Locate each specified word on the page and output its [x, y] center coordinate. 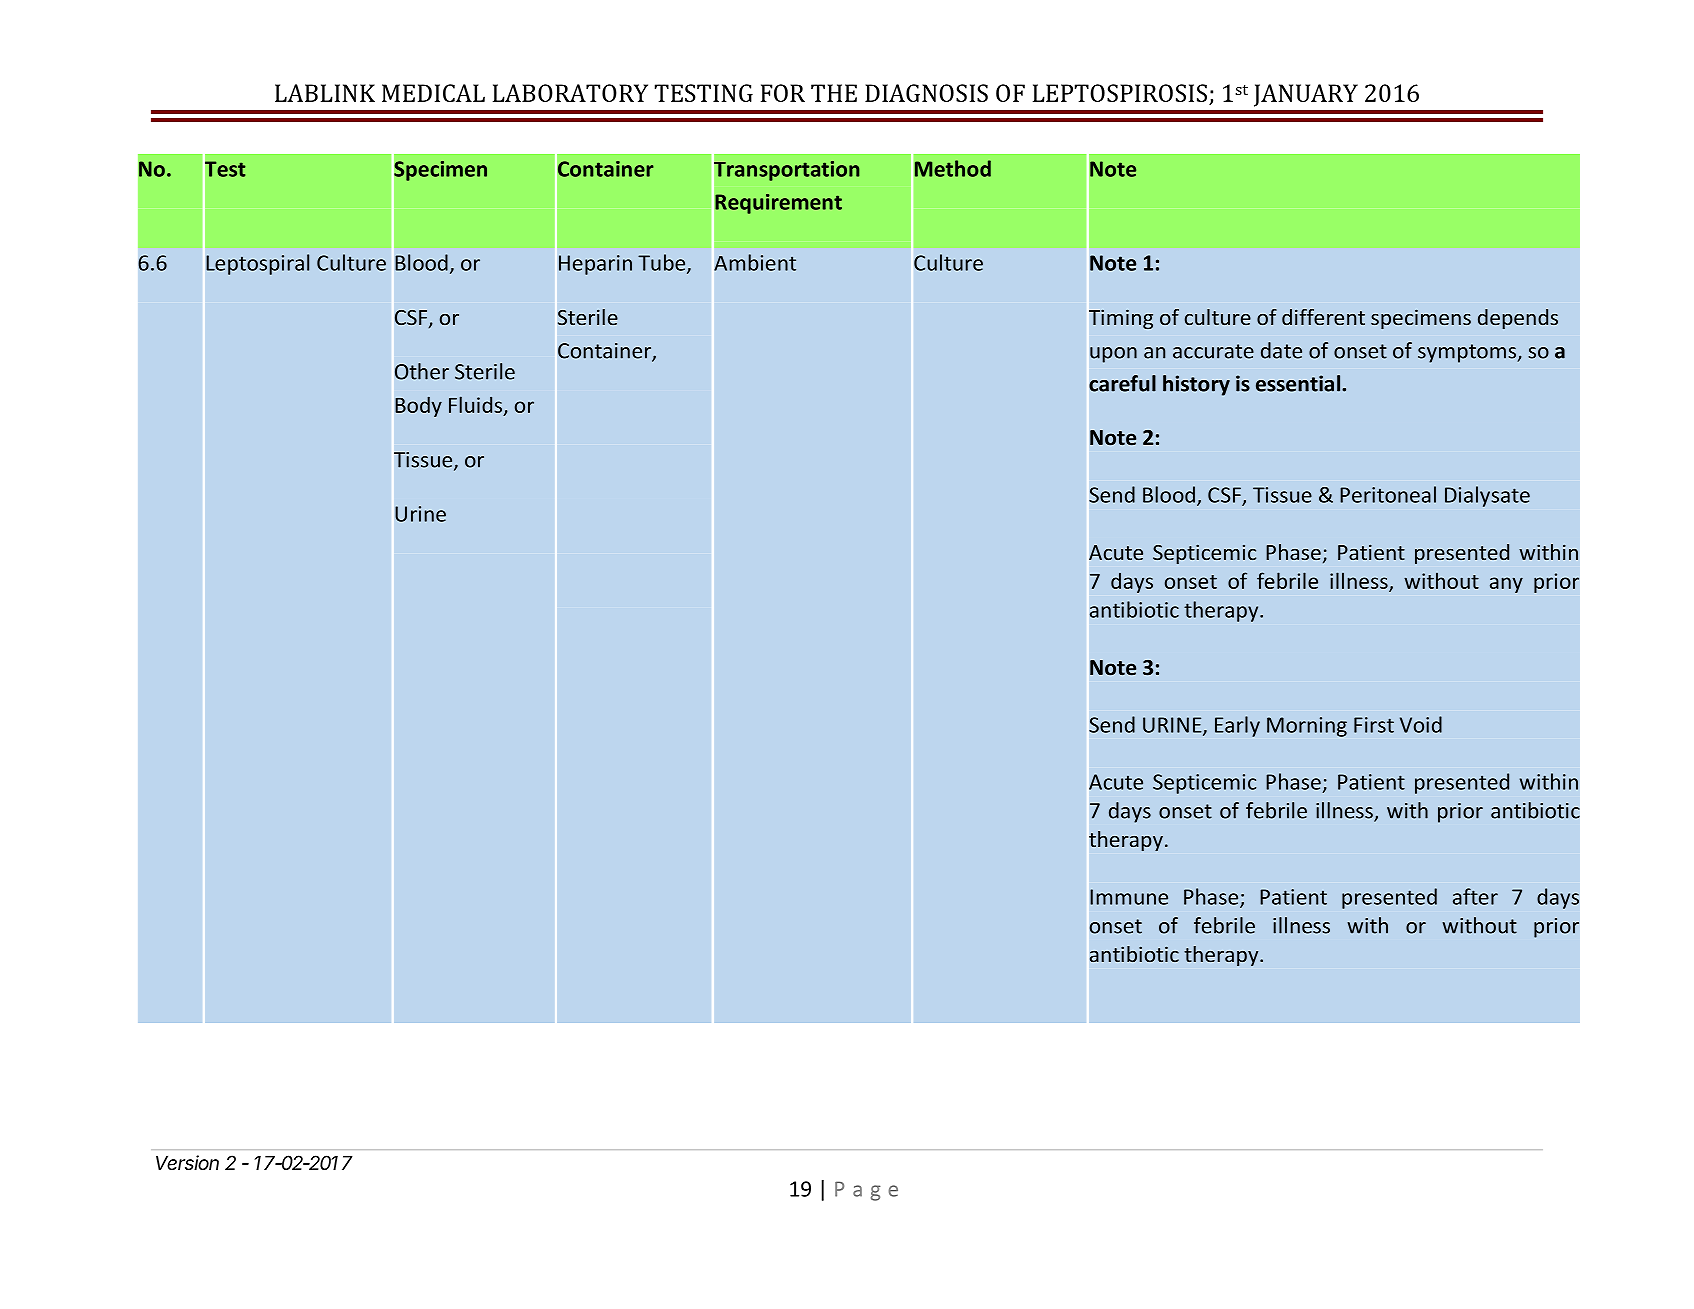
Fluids [477, 405]
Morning [1307, 727]
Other [422, 371]
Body [418, 406]
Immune [1129, 897]
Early [1237, 726]
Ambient [755, 262]
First [1374, 725]
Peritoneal [1388, 494]
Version [187, 1163]
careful [1122, 383]
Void [1421, 724]
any [1506, 585]
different [1323, 317]
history [1196, 385]
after [1475, 896]
